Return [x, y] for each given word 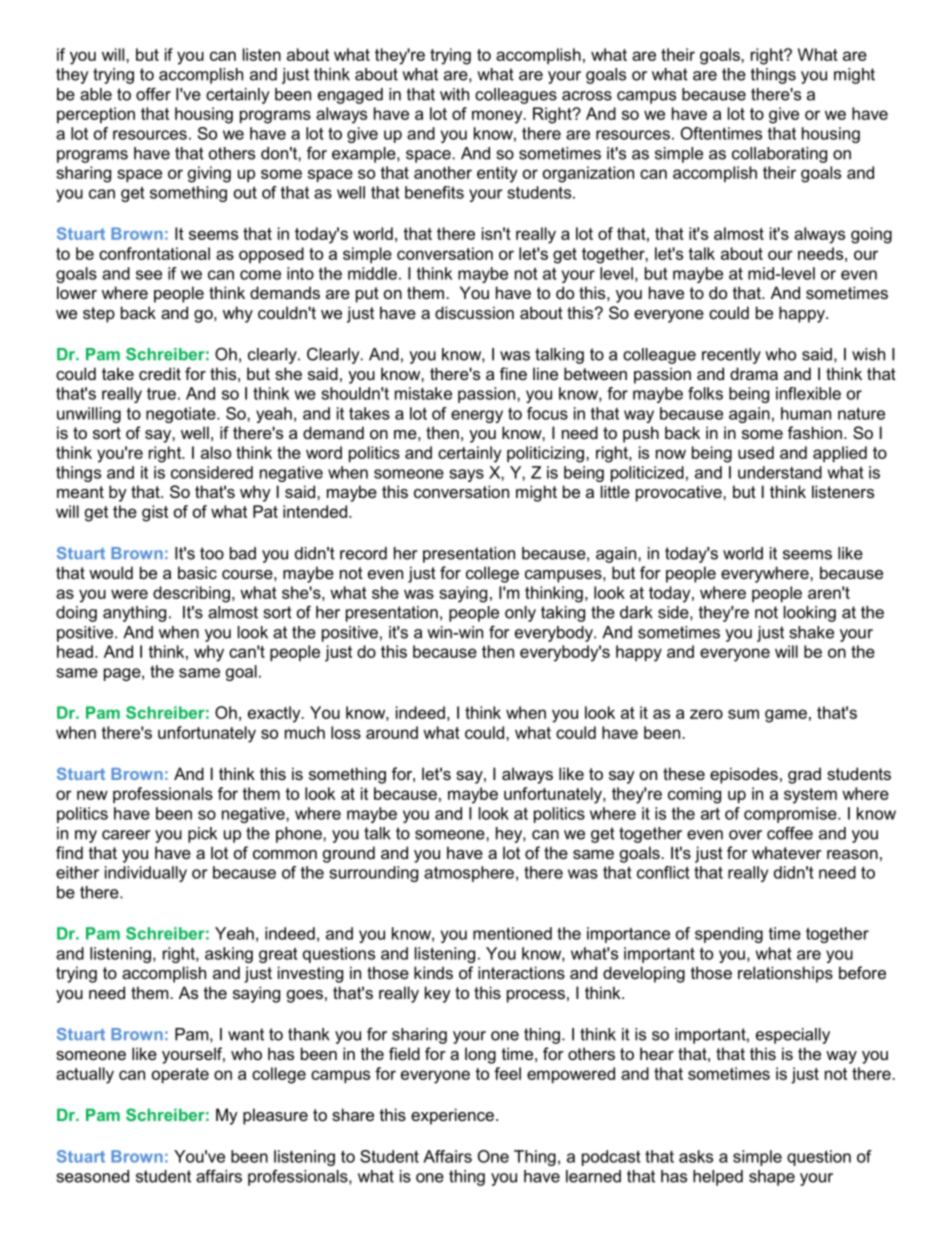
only [520, 614]
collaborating [779, 155]
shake [812, 632]
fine [513, 373]
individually [146, 874]
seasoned [93, 1176]
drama [754, 373]
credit [160, 373]
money [498, 117]
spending [729, 935]
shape [772, 1178]
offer [153, 94]
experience [452, 1116]
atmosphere [469, 874]
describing [191, 594]
